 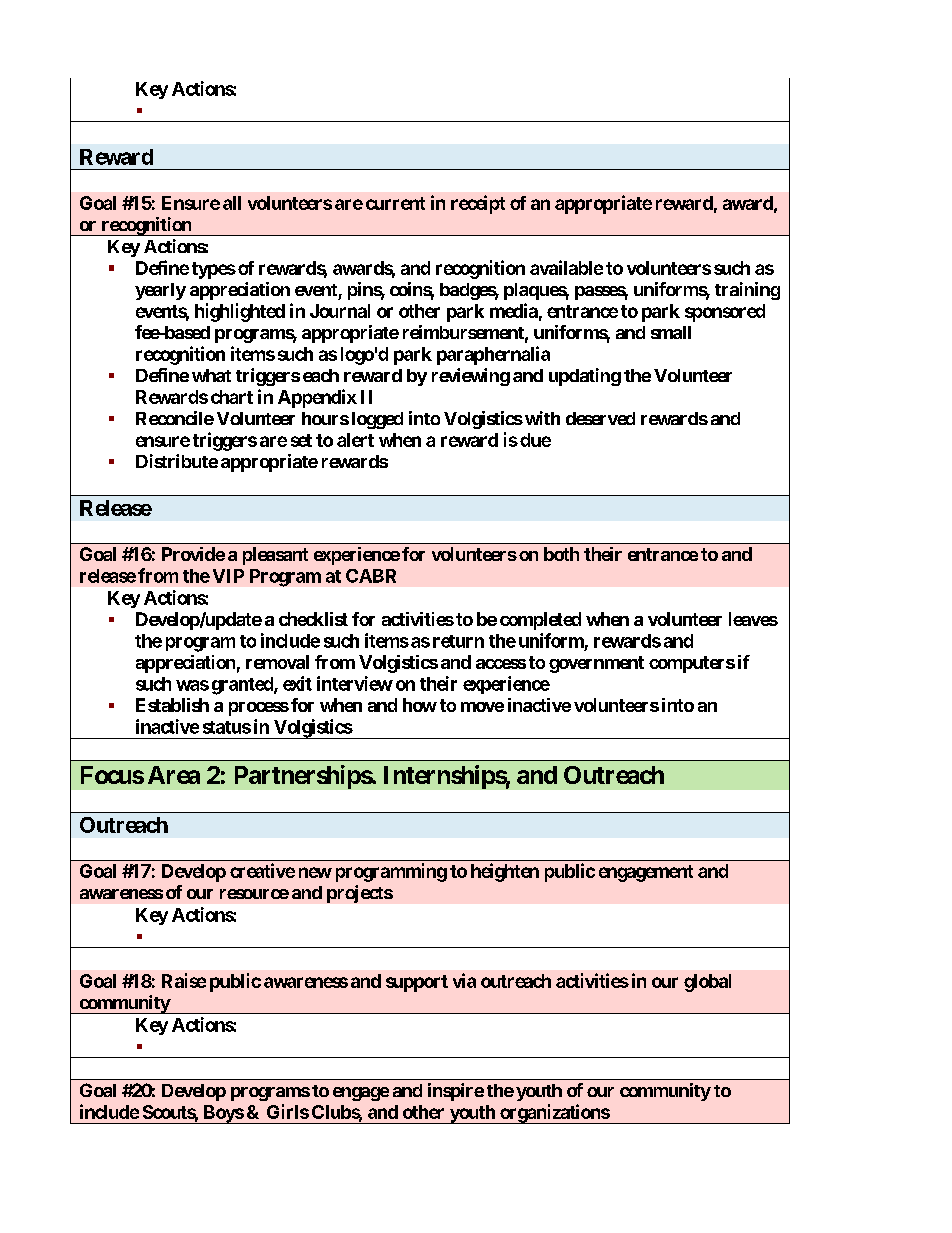 What do you see at coordinates (315, 872) in the document?
I see `new` at bounding box center [315, 872].
